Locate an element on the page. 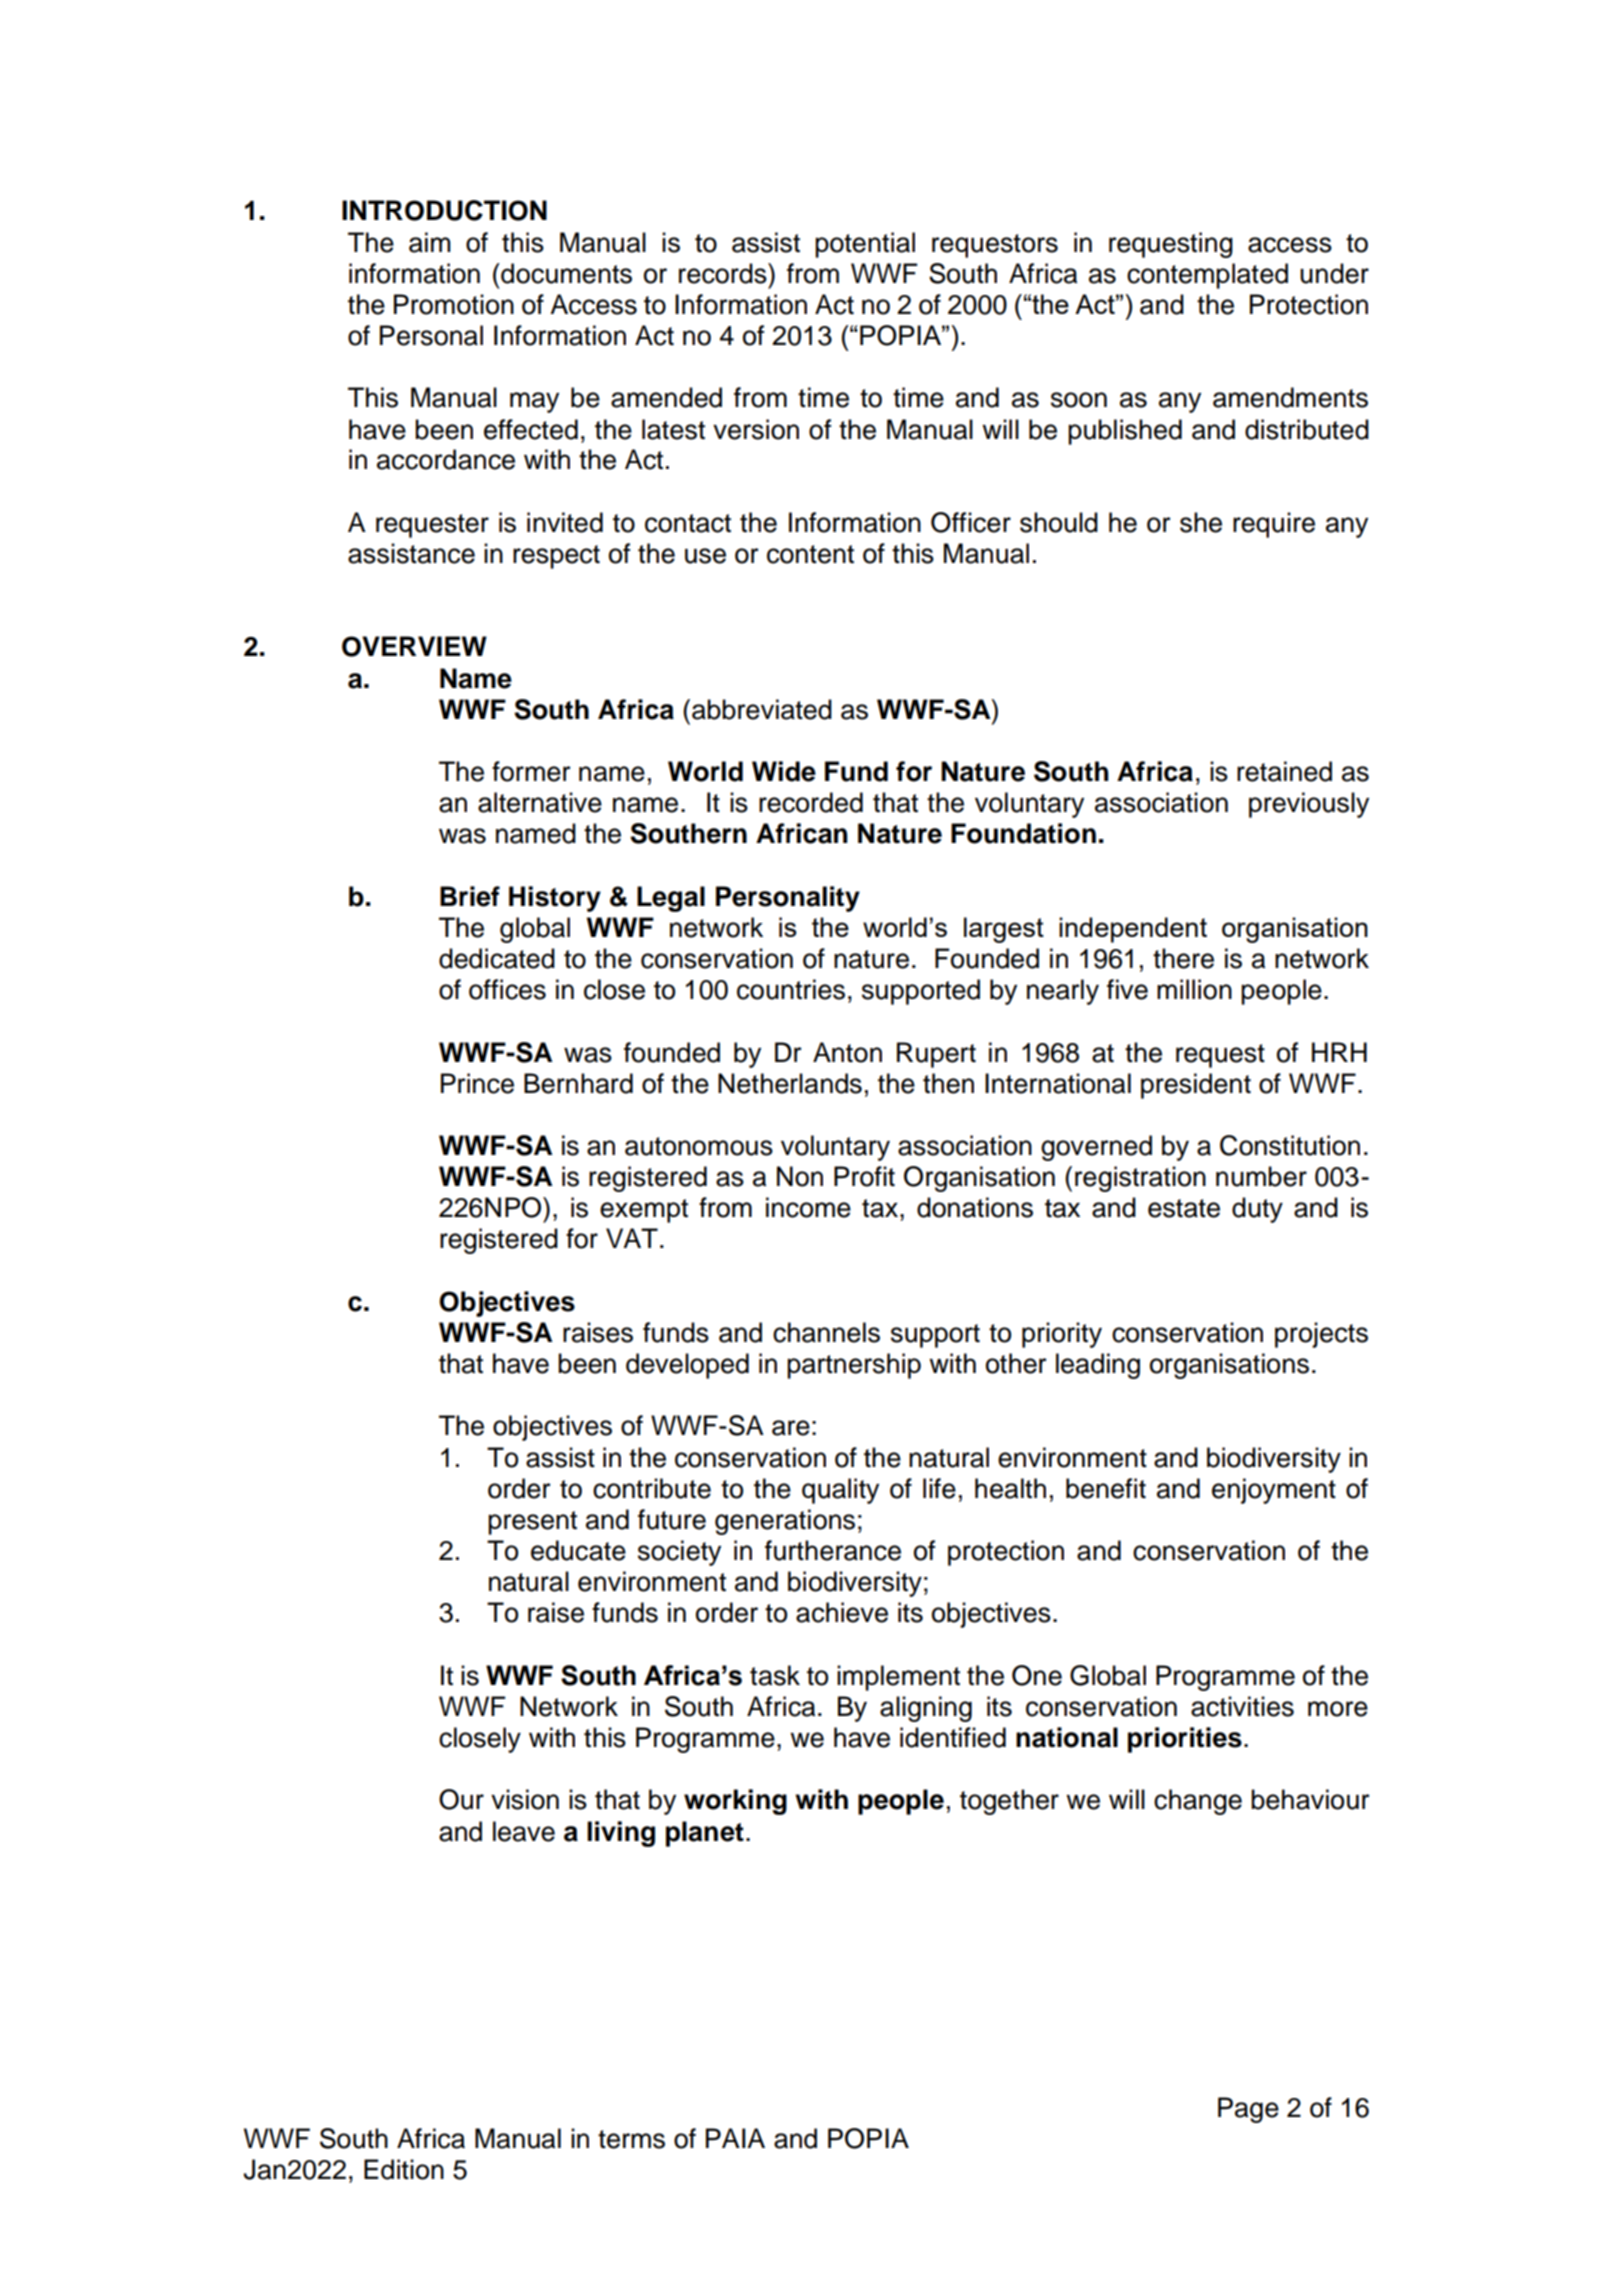 Image resolution: width=1613 pixels, height=2281 pixels. PAIA is located at coordinates (735, 2138).
